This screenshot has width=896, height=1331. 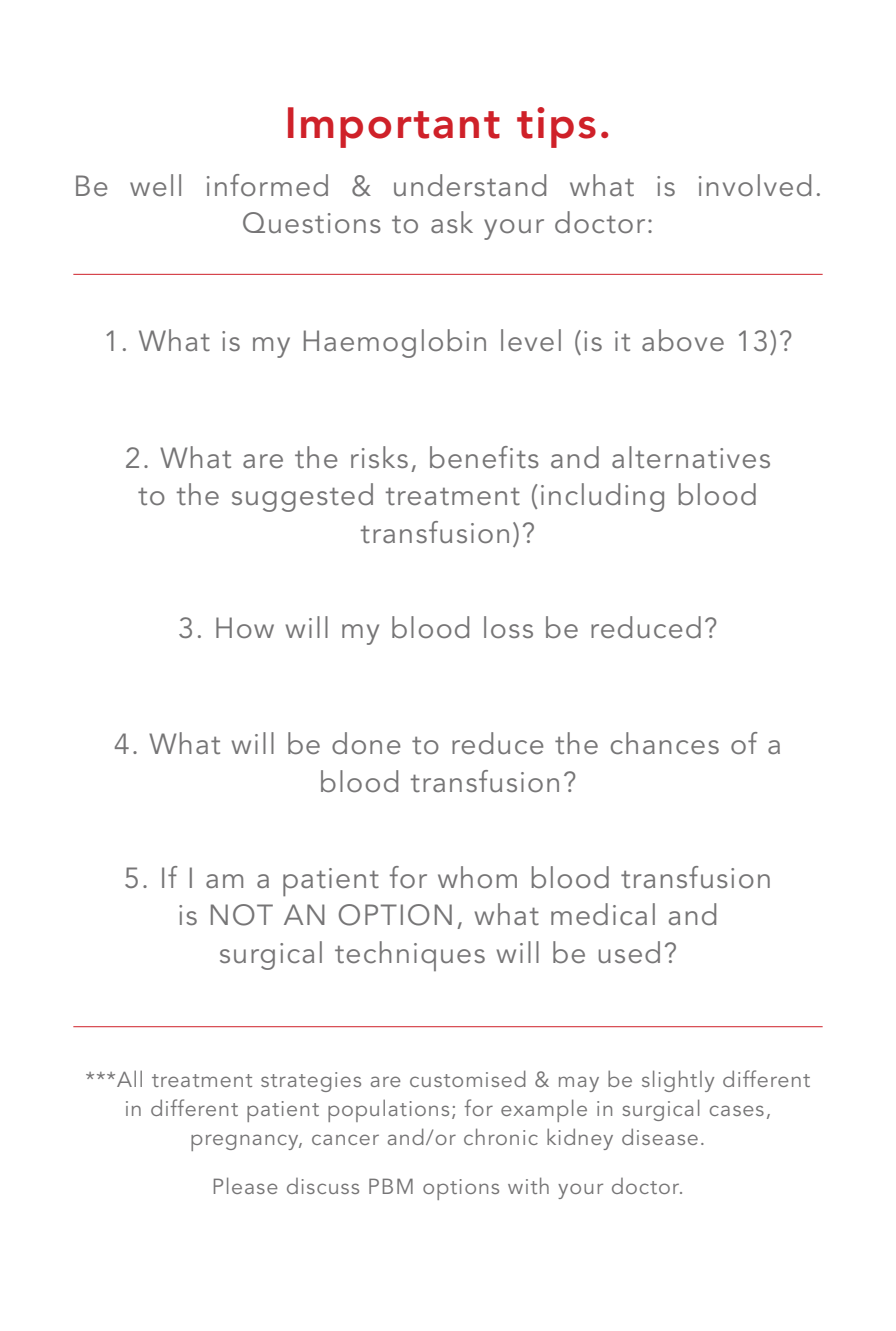 I want to click on involved, so click(x=755, y=185).
